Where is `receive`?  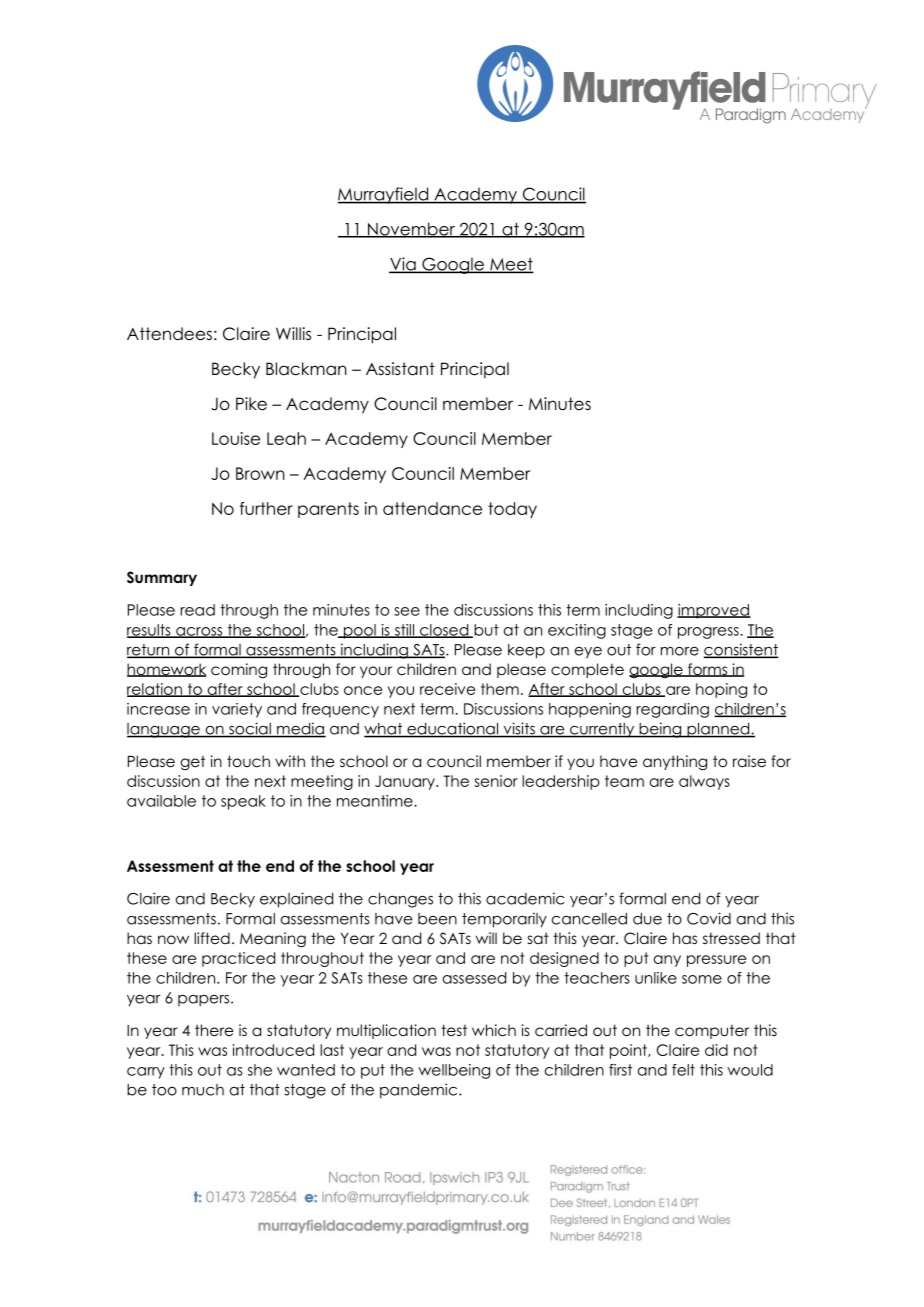 receive is located at coordinates (447, 689).
